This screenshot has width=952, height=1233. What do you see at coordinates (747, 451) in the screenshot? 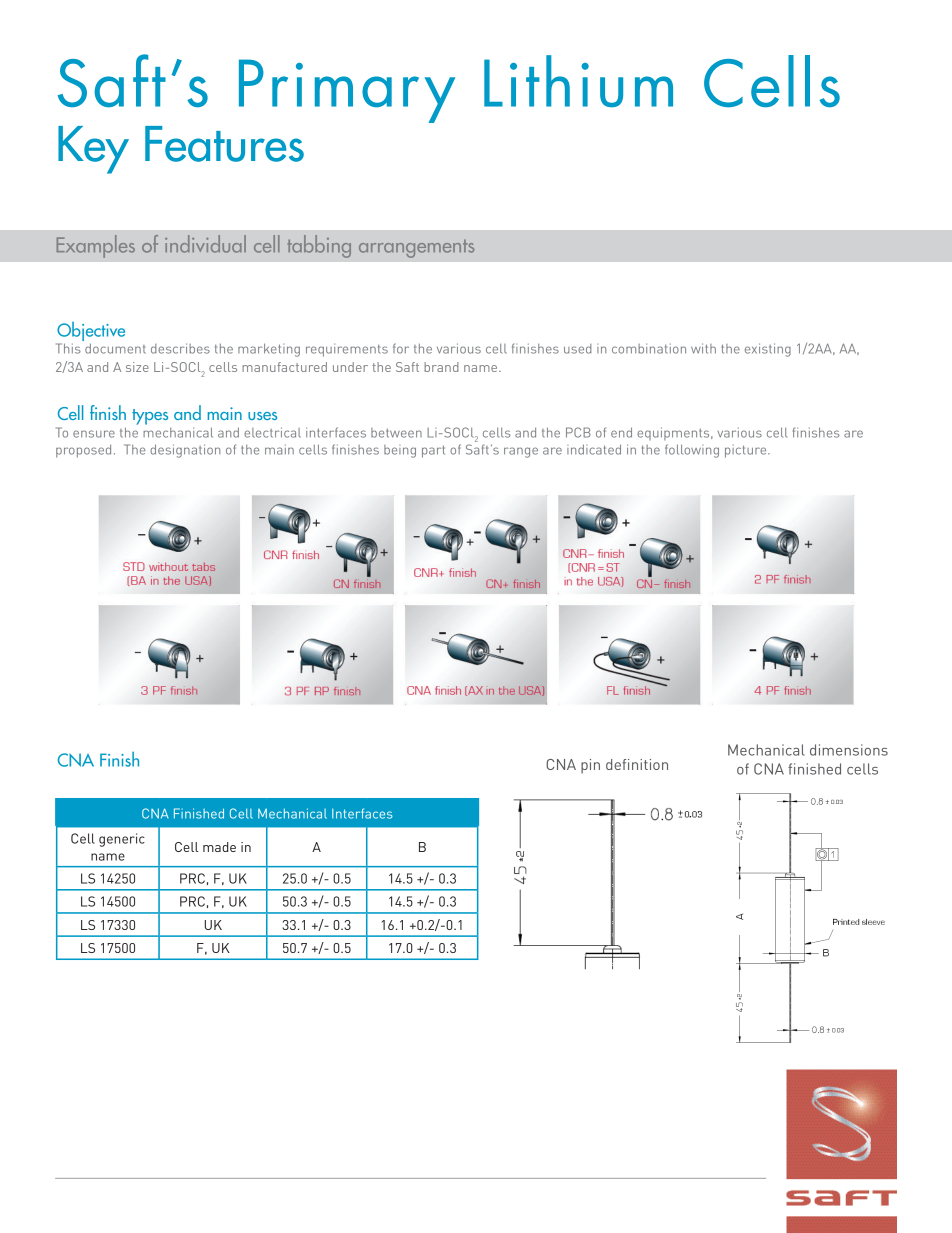
I see `picture` at bounding box center [747, 451].
